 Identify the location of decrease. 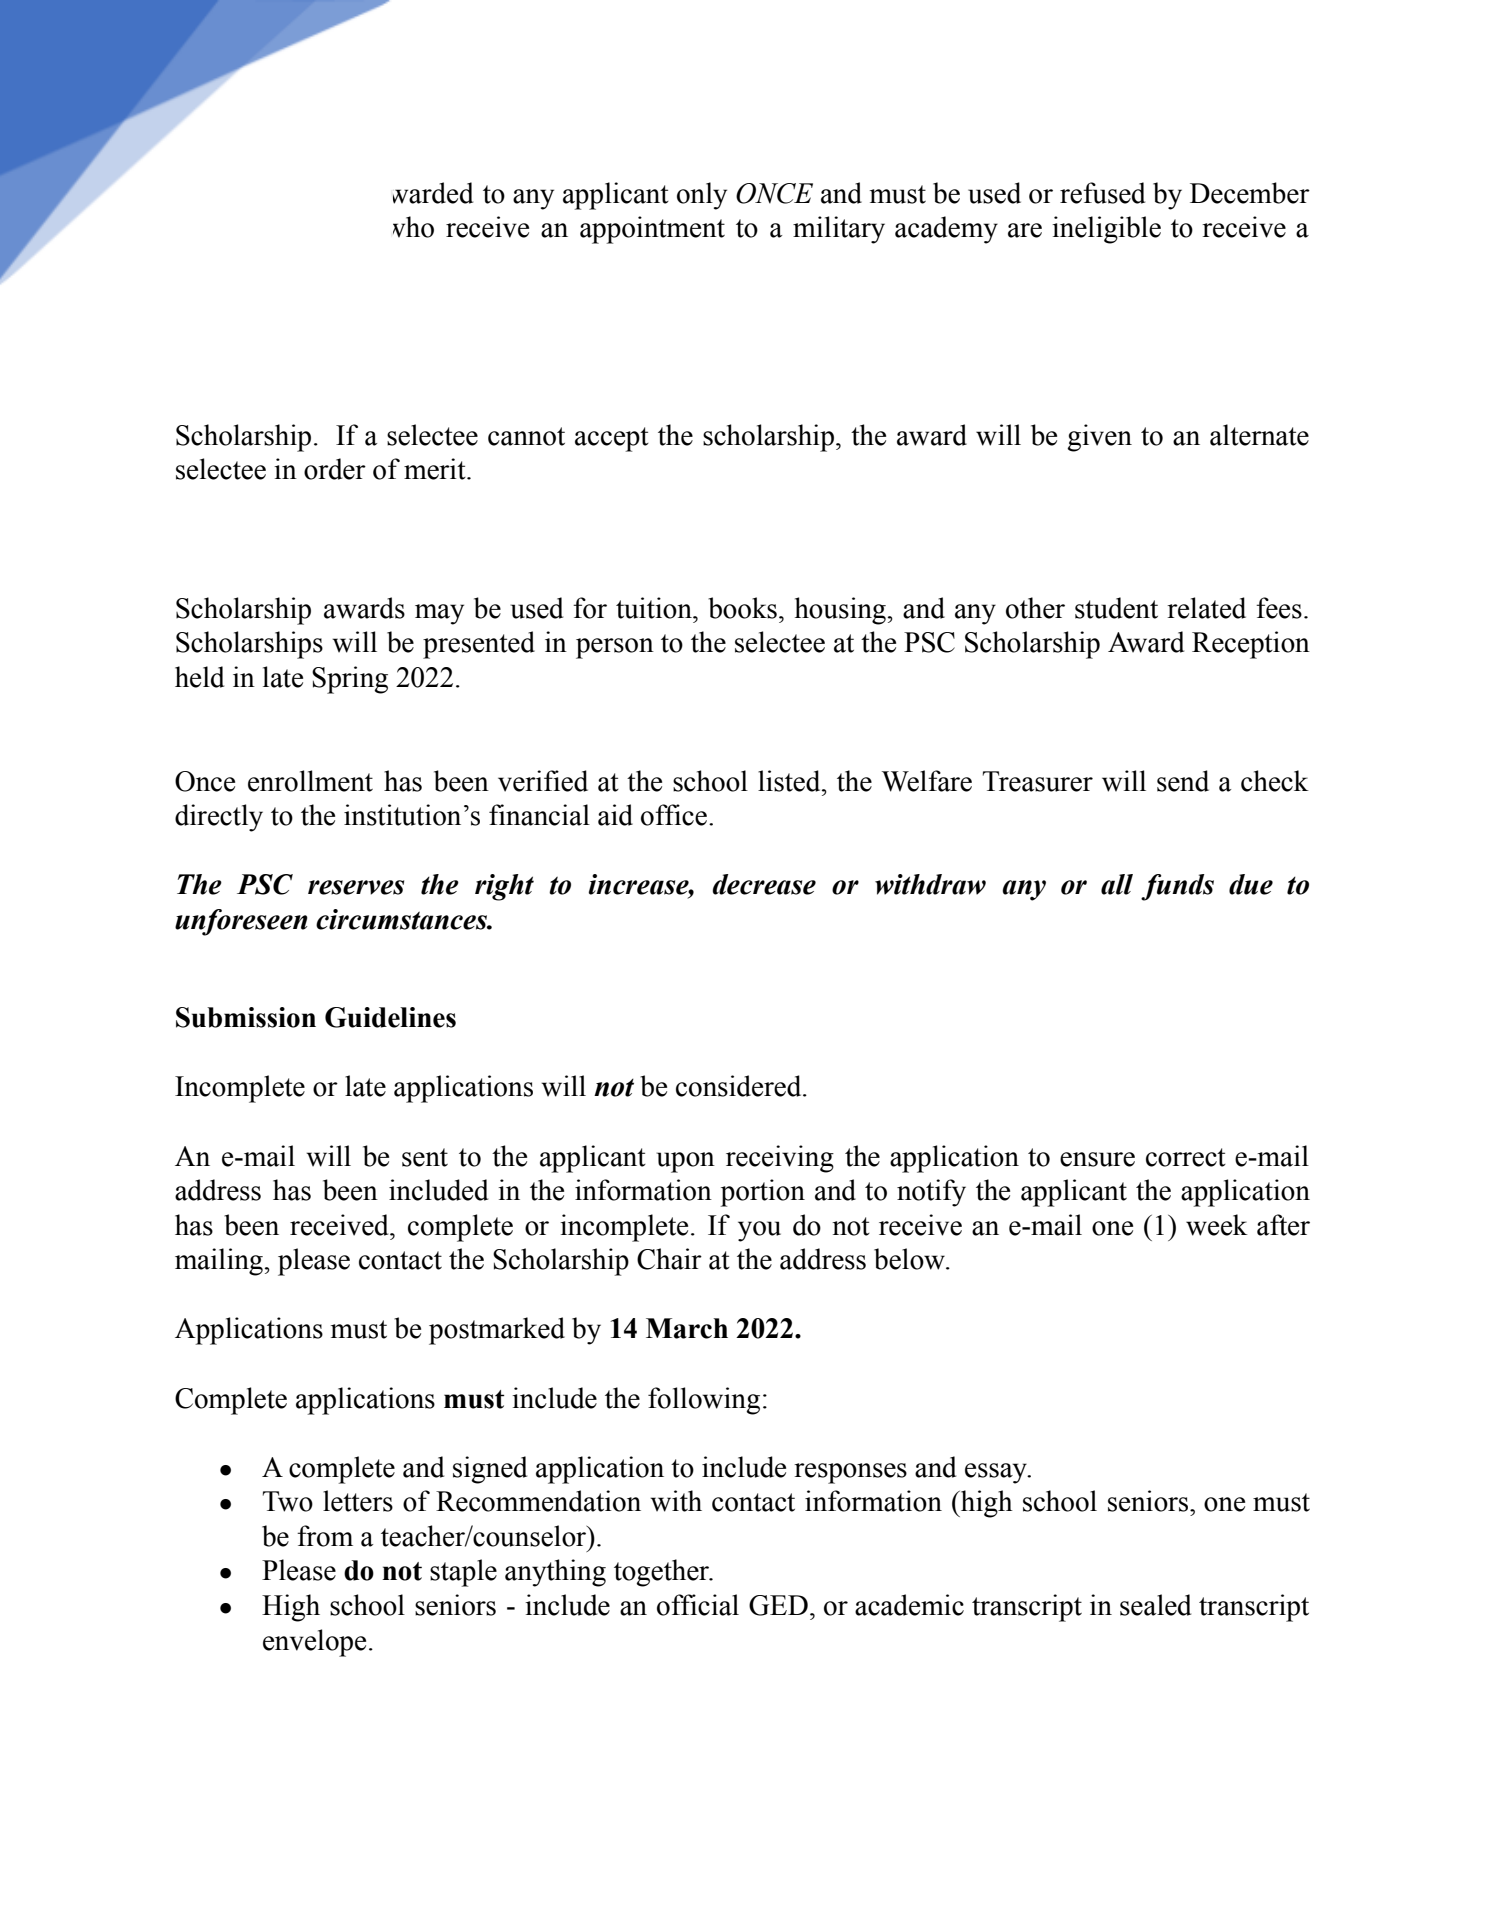
(764, 884).
